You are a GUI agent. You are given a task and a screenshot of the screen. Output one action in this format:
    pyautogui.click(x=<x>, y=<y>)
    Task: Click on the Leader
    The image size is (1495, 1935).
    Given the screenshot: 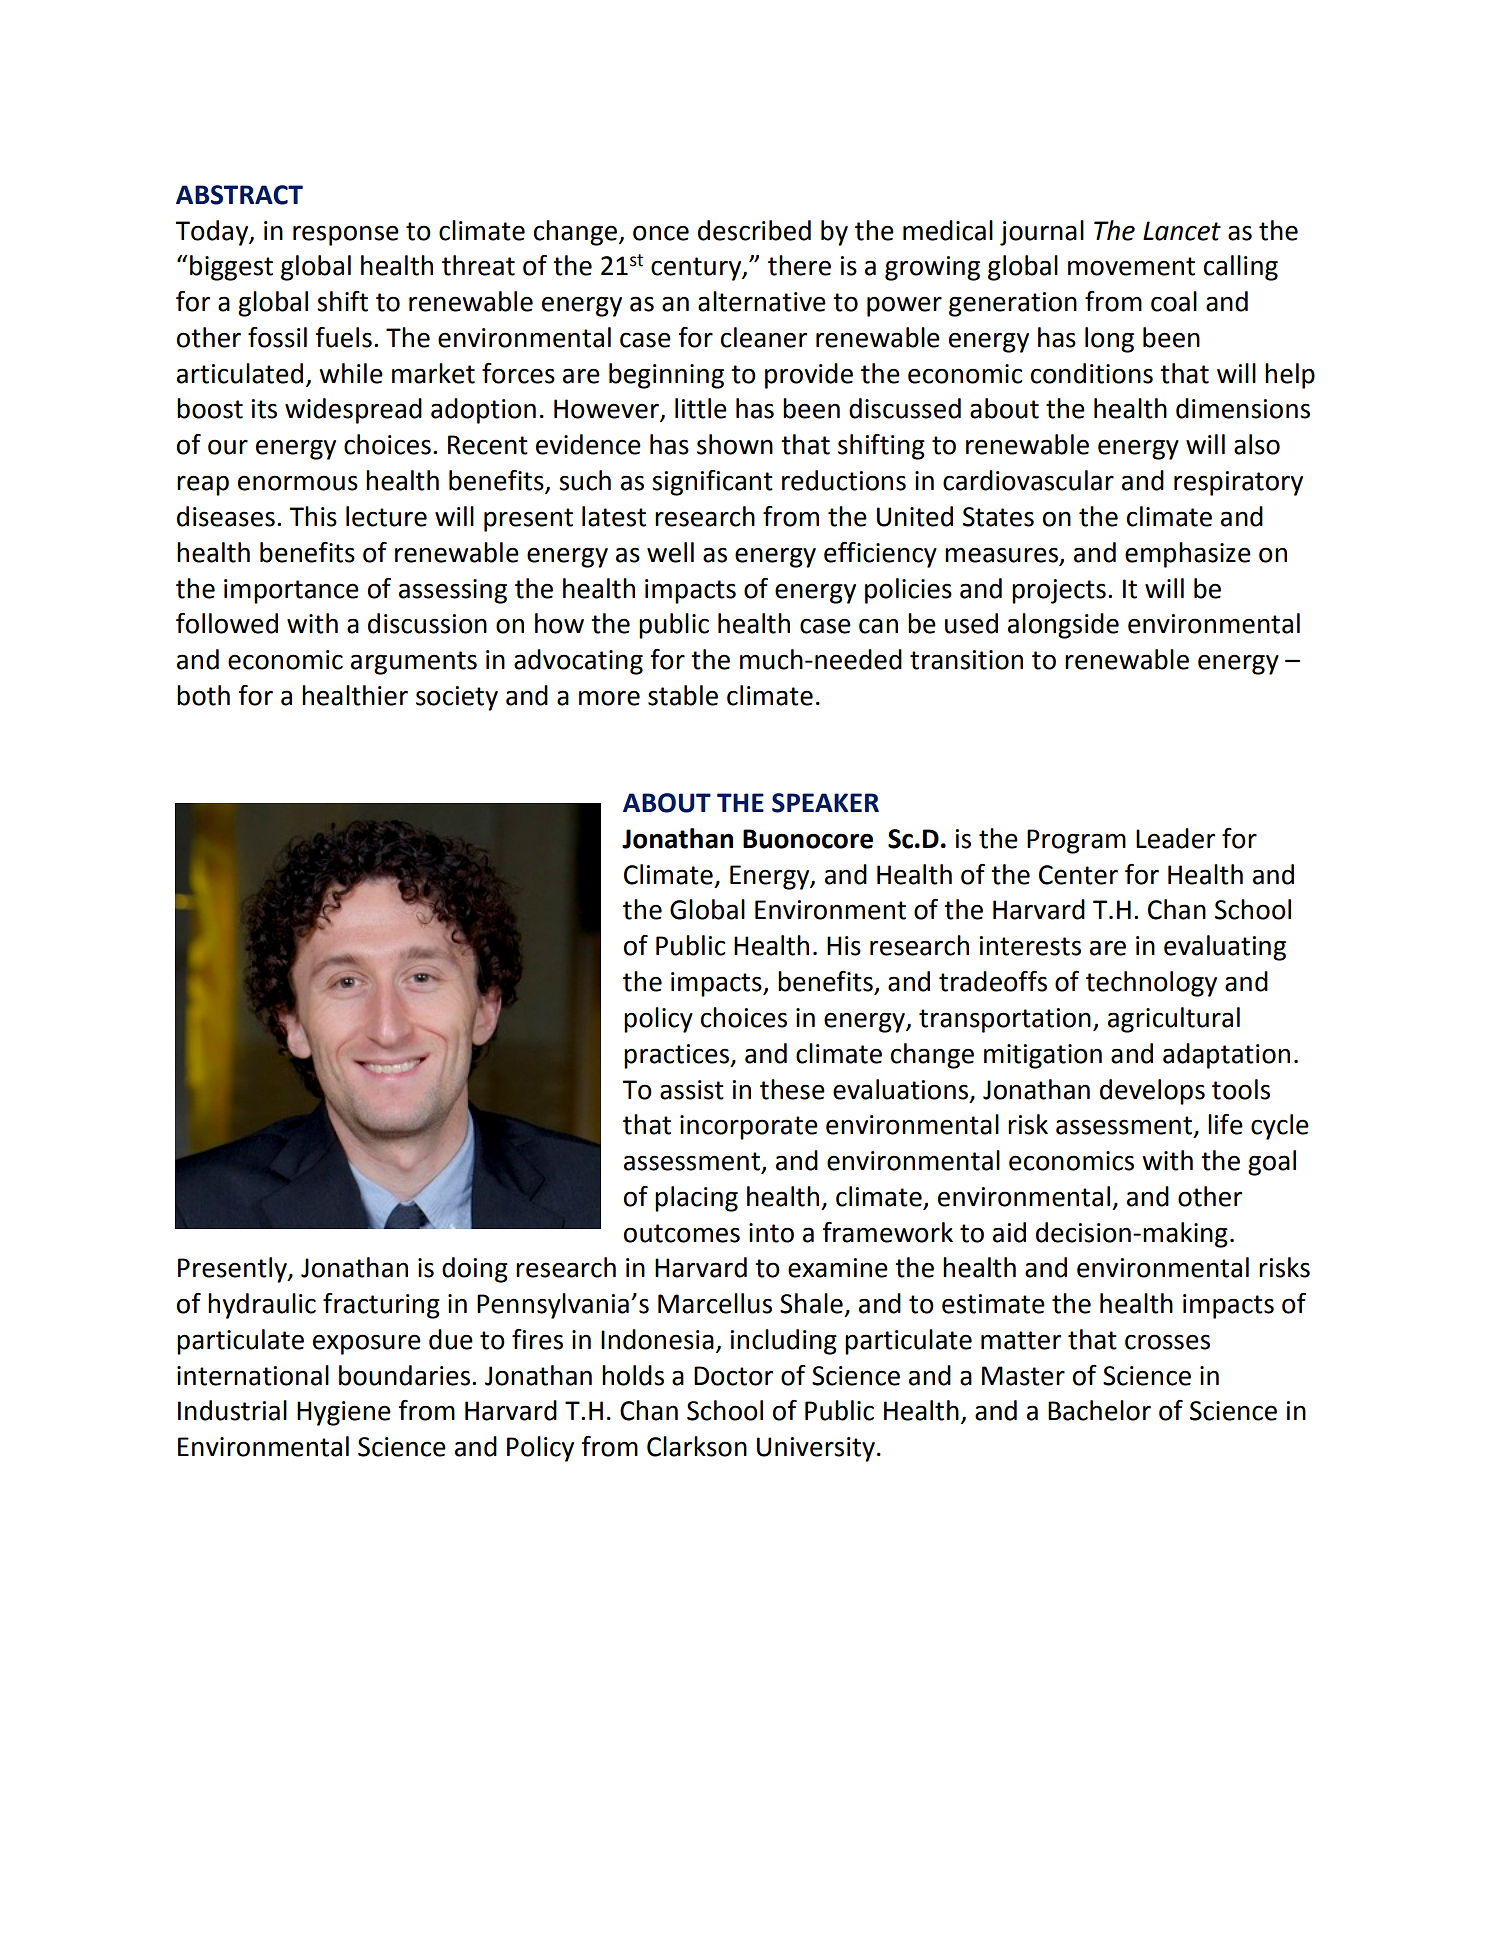 What is the action you would take?
    pyautogui.click(x=1175, y=838)
